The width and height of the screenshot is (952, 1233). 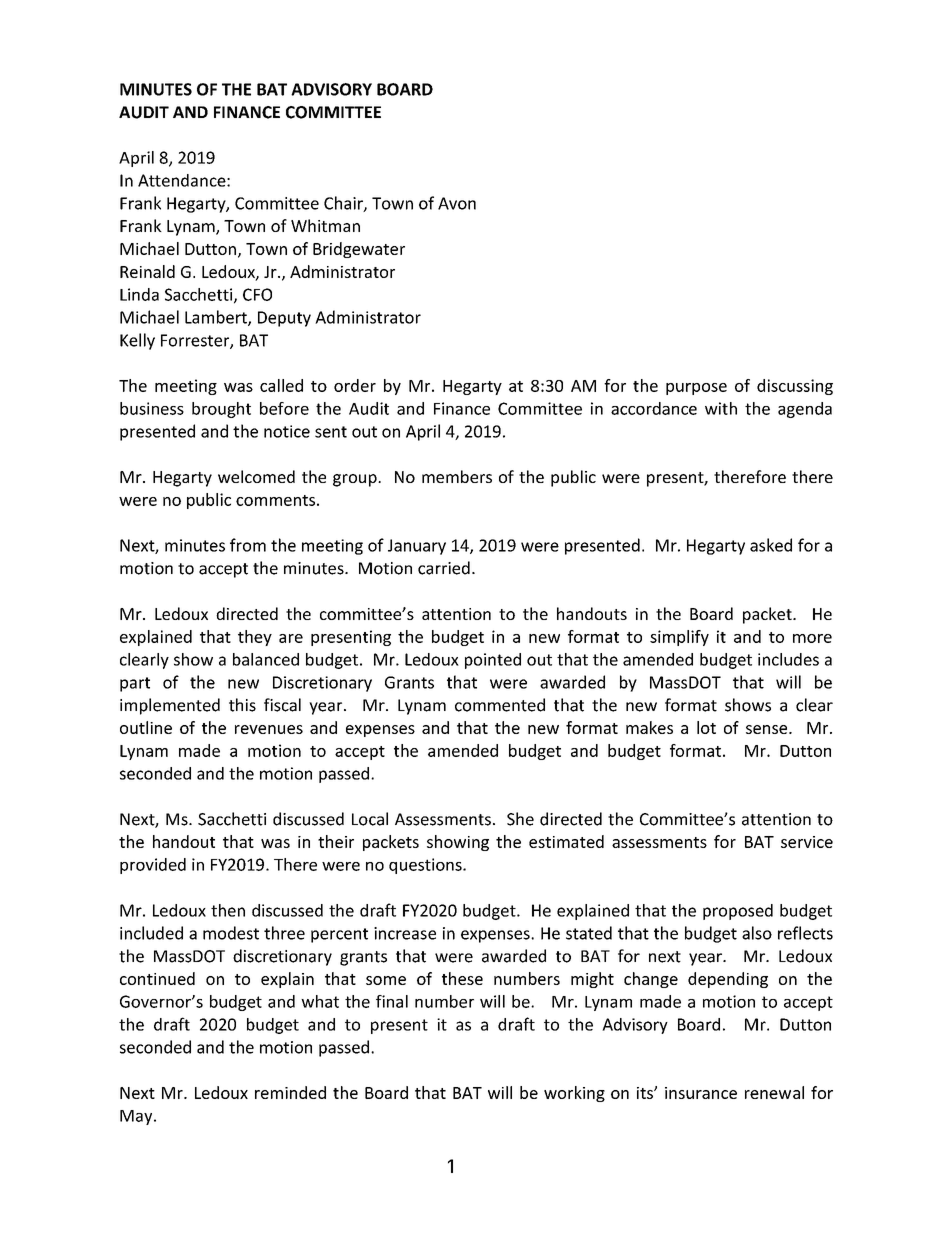 What do you see at coordinates (696, 389) in the screenshot?
I see `purpose` at bounding box center [696, 389].
